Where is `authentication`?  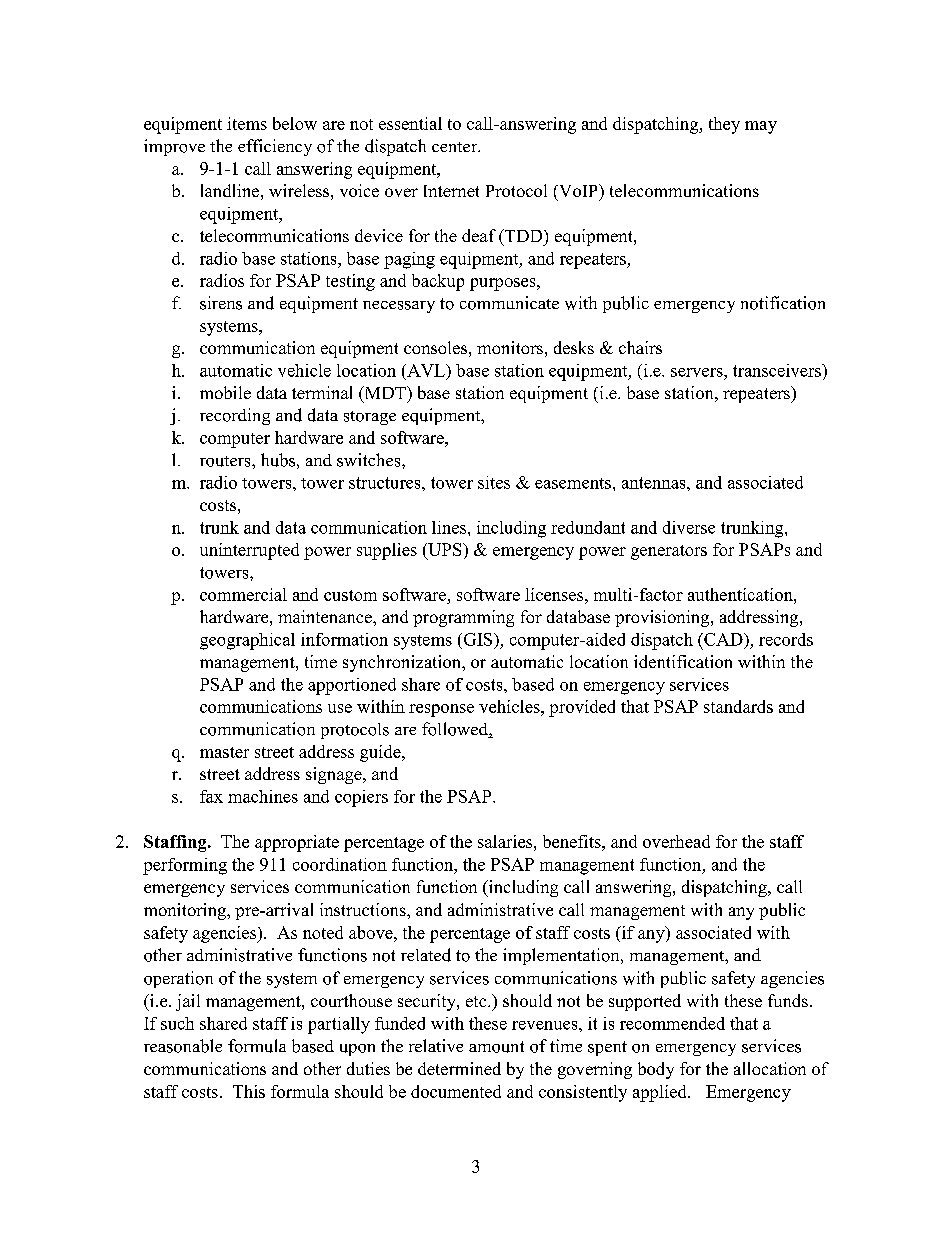 authentication is located at coordinates (741, 594).
